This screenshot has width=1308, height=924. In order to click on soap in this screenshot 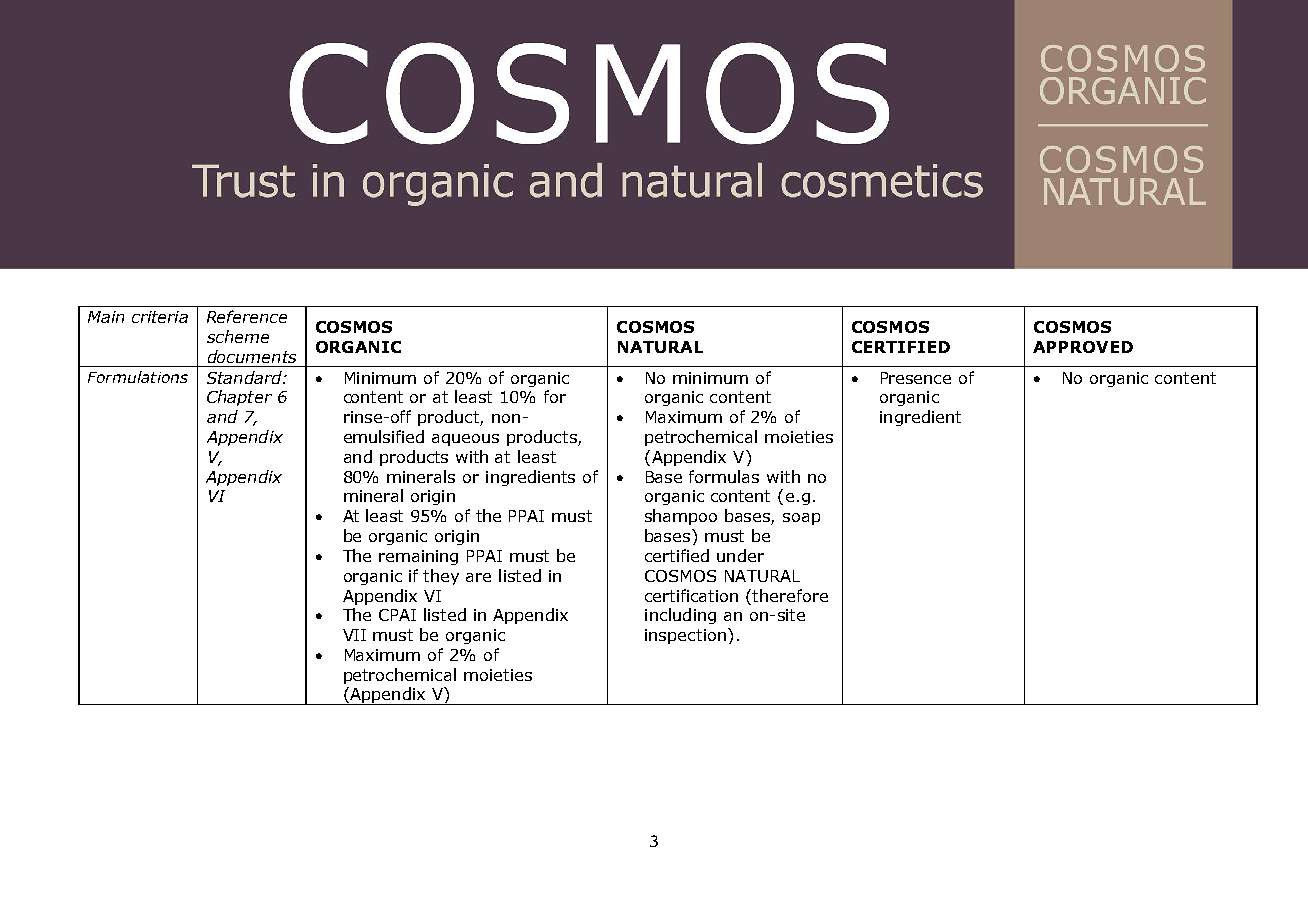, I will do `click(801, 519)`.
